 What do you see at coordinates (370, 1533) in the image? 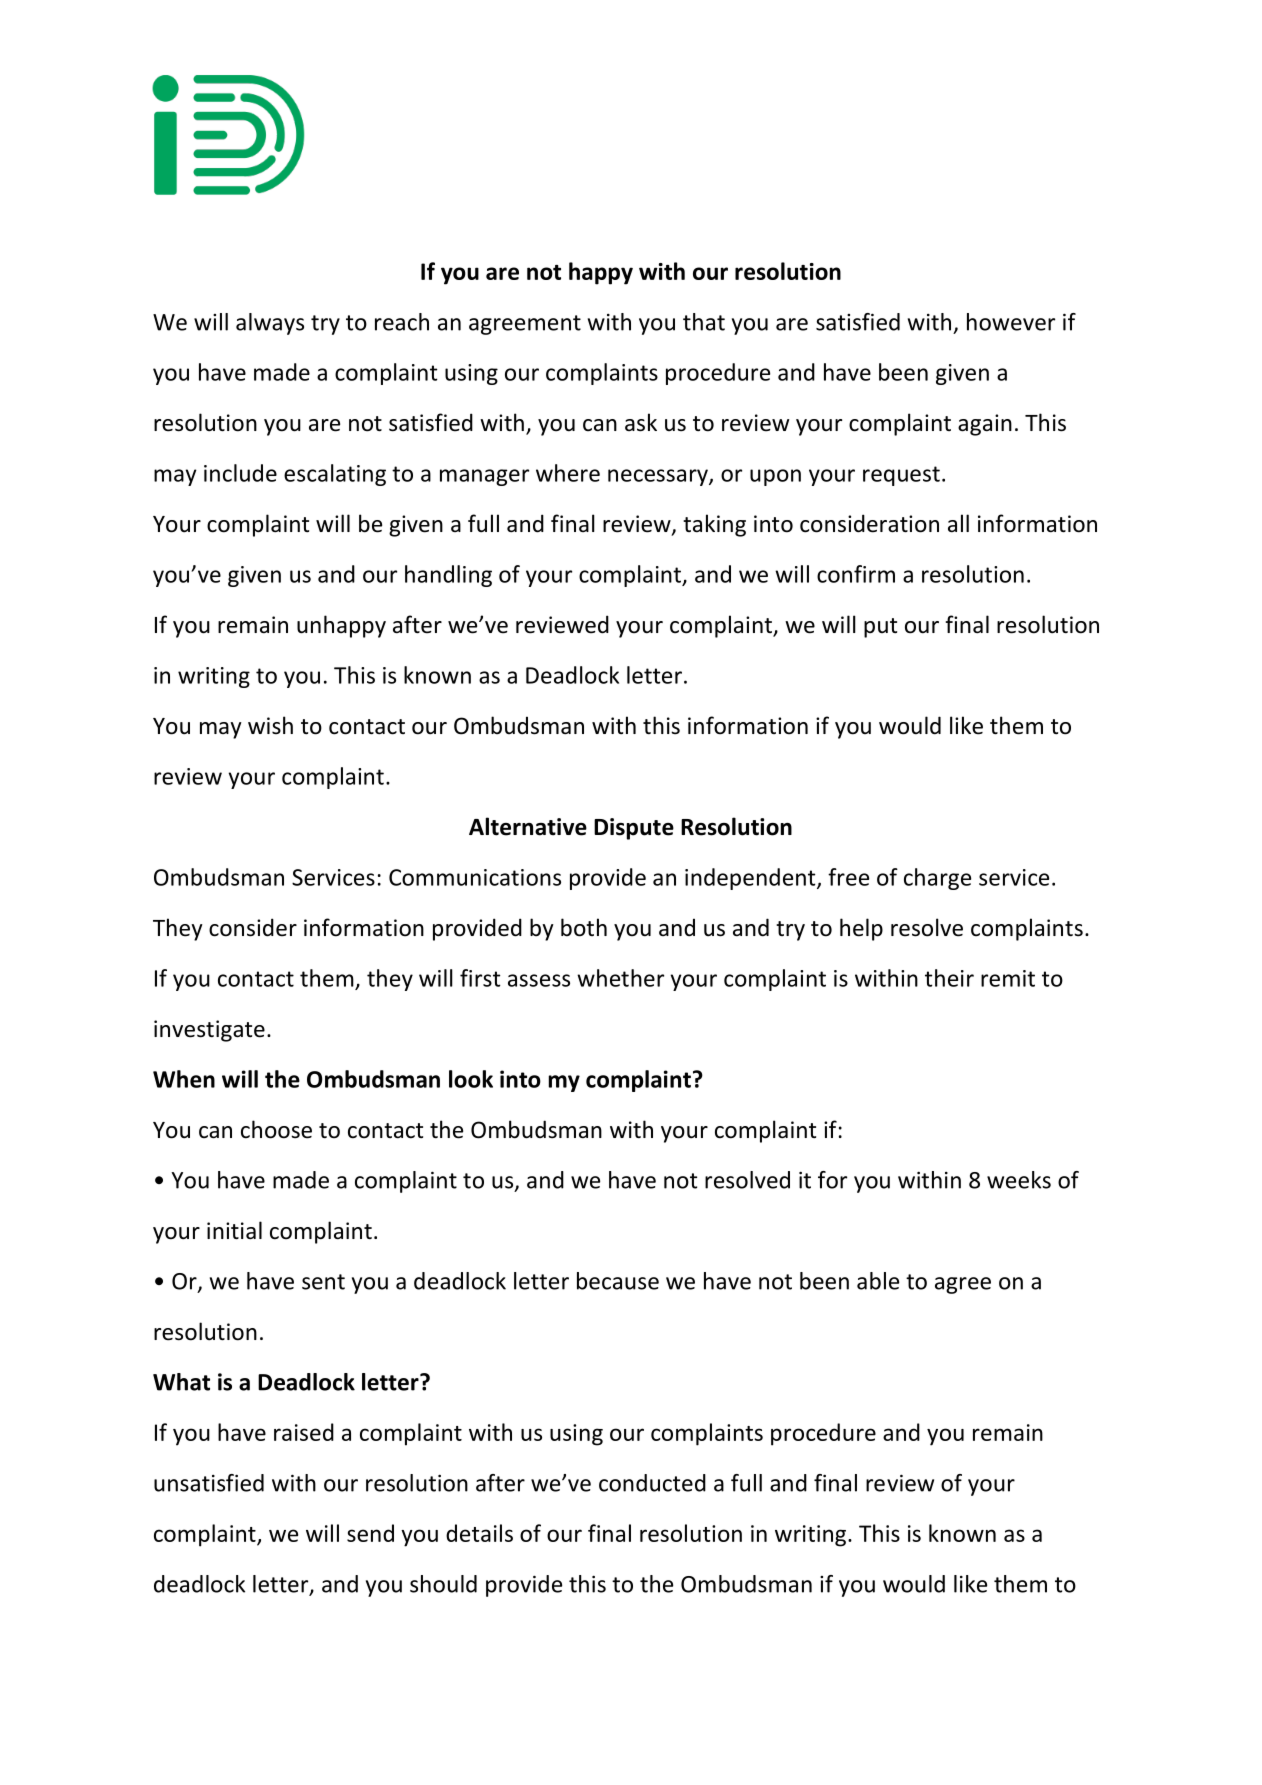
I see `send` at bounding box center [370, 1533].
